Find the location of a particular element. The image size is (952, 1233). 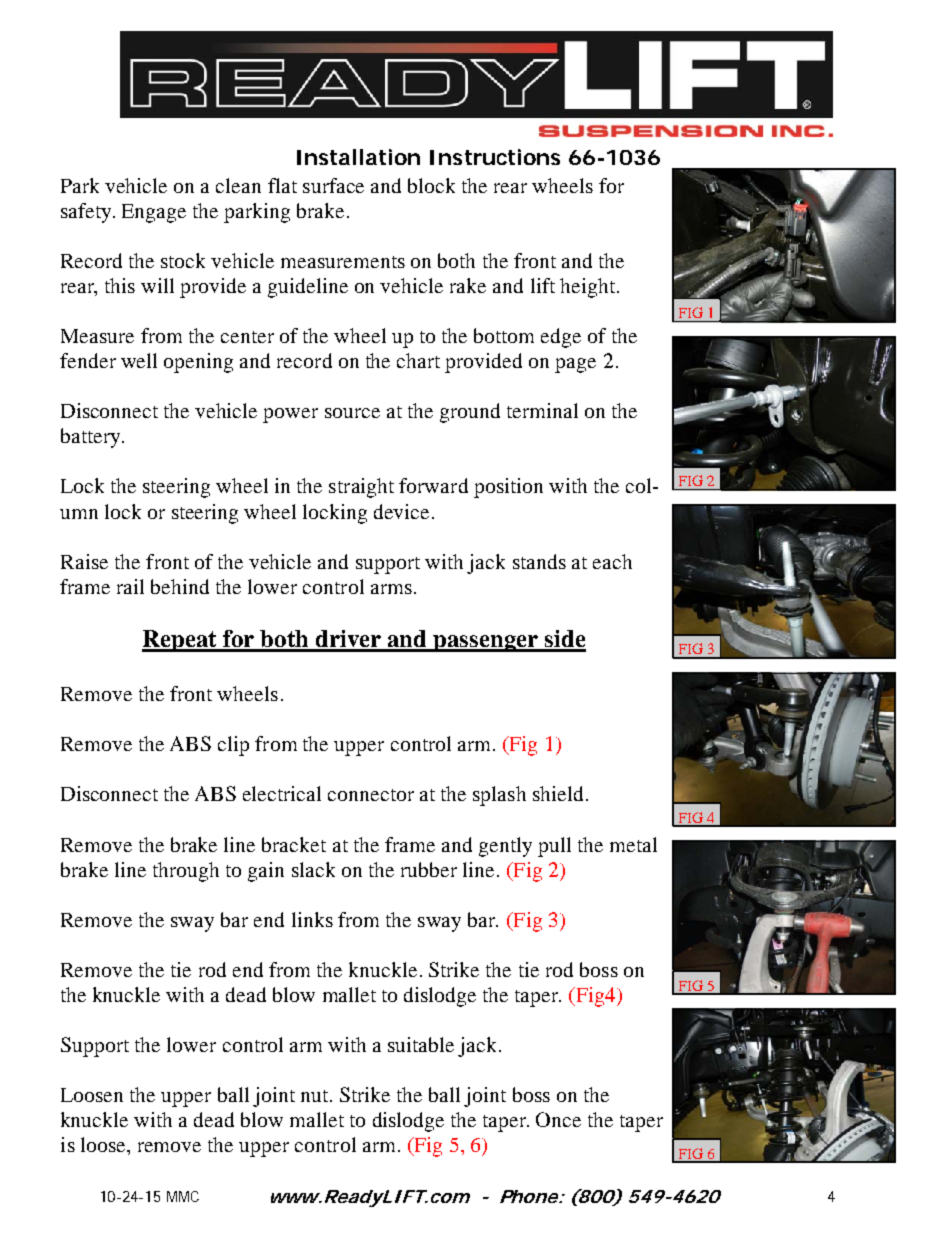

straight is located at coordinates (361, 488).
